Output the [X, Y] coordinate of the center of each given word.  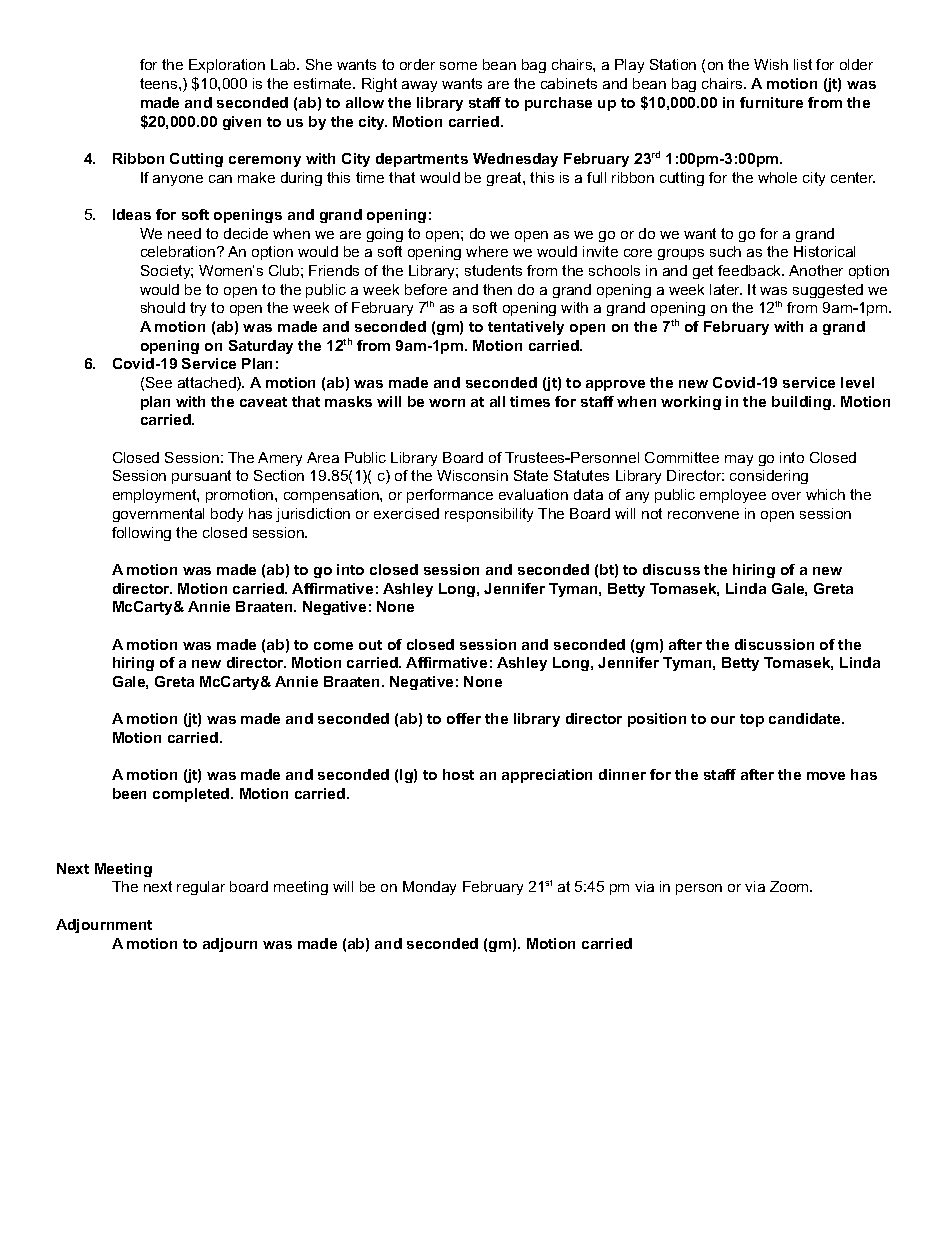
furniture [771, 102]
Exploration [227, 66]
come [333, 646]
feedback [751, 270]
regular [201, 888]
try [198, 309]
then [497, 289]
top [752, 720]
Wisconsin [472, 475]
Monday [429, 888]
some [458, 66]
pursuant [201, 477]
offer [464, 718]
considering [769, 477]
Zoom [790, 886]
